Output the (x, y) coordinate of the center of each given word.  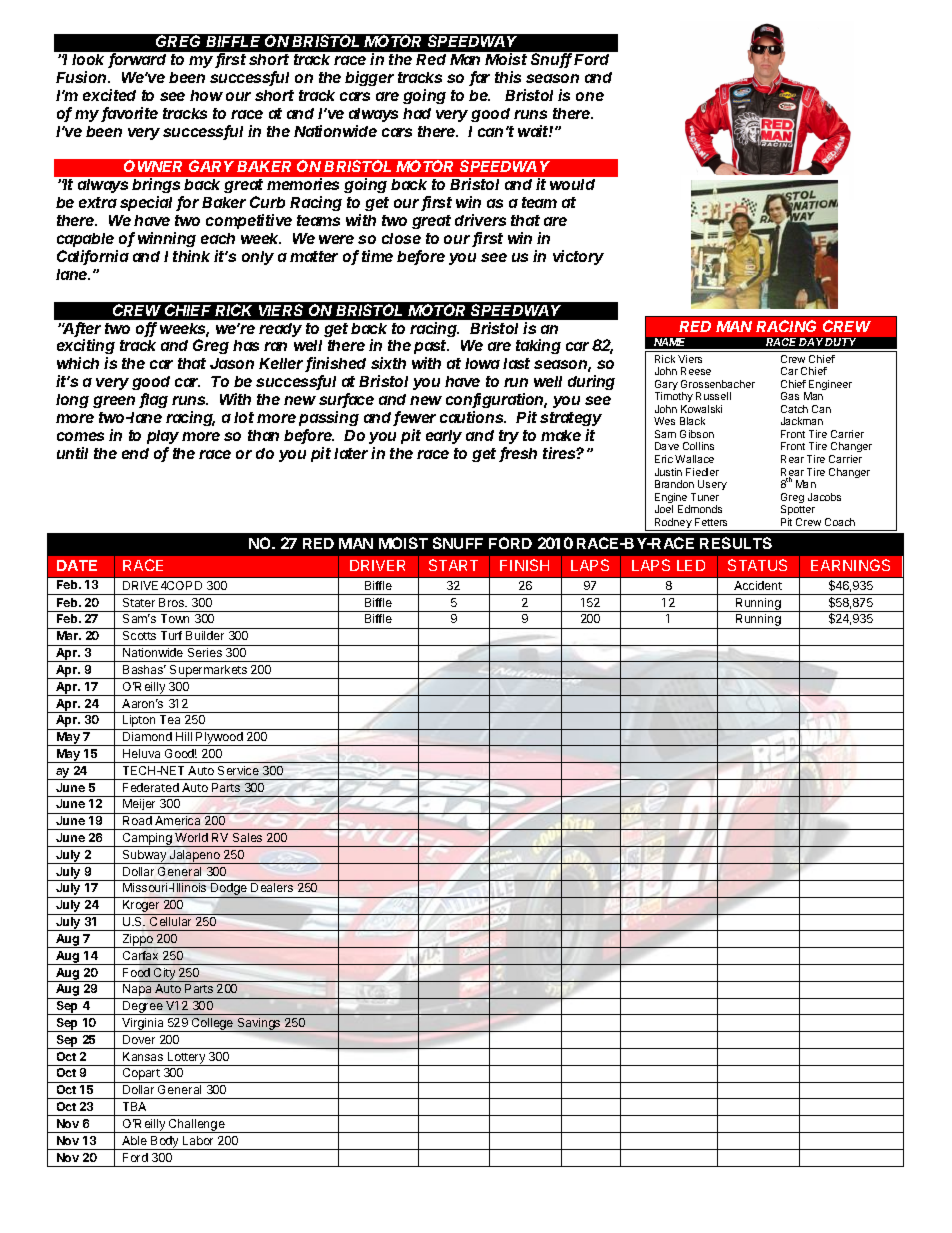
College (212, 1025)
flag (153, 400)
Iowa (482, 363)
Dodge (229, 890)
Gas (790, 396)
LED (691, 565)
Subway (145, 857)
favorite (129, 114)
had (417, 113)
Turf (171, 635)
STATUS (757, 565)
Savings (259, 1025)
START (453, 565)
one (590, 96)
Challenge (197, 1126)
